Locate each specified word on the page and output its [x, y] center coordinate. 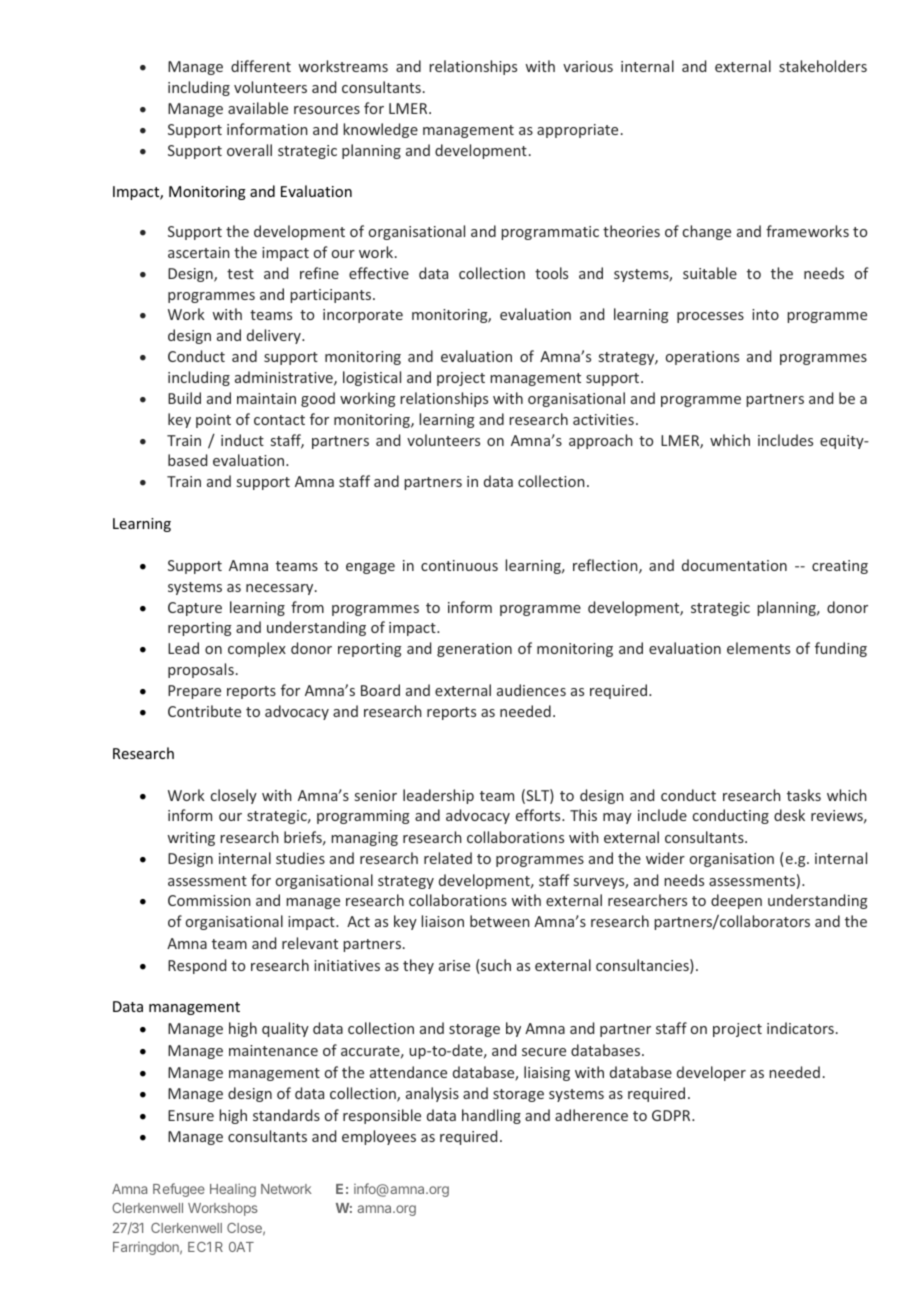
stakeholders [823, 66]
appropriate [577, 131]
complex [257, 649]
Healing [233, 1190]
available [258, 108]
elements [758, 648]
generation [474, 650]
